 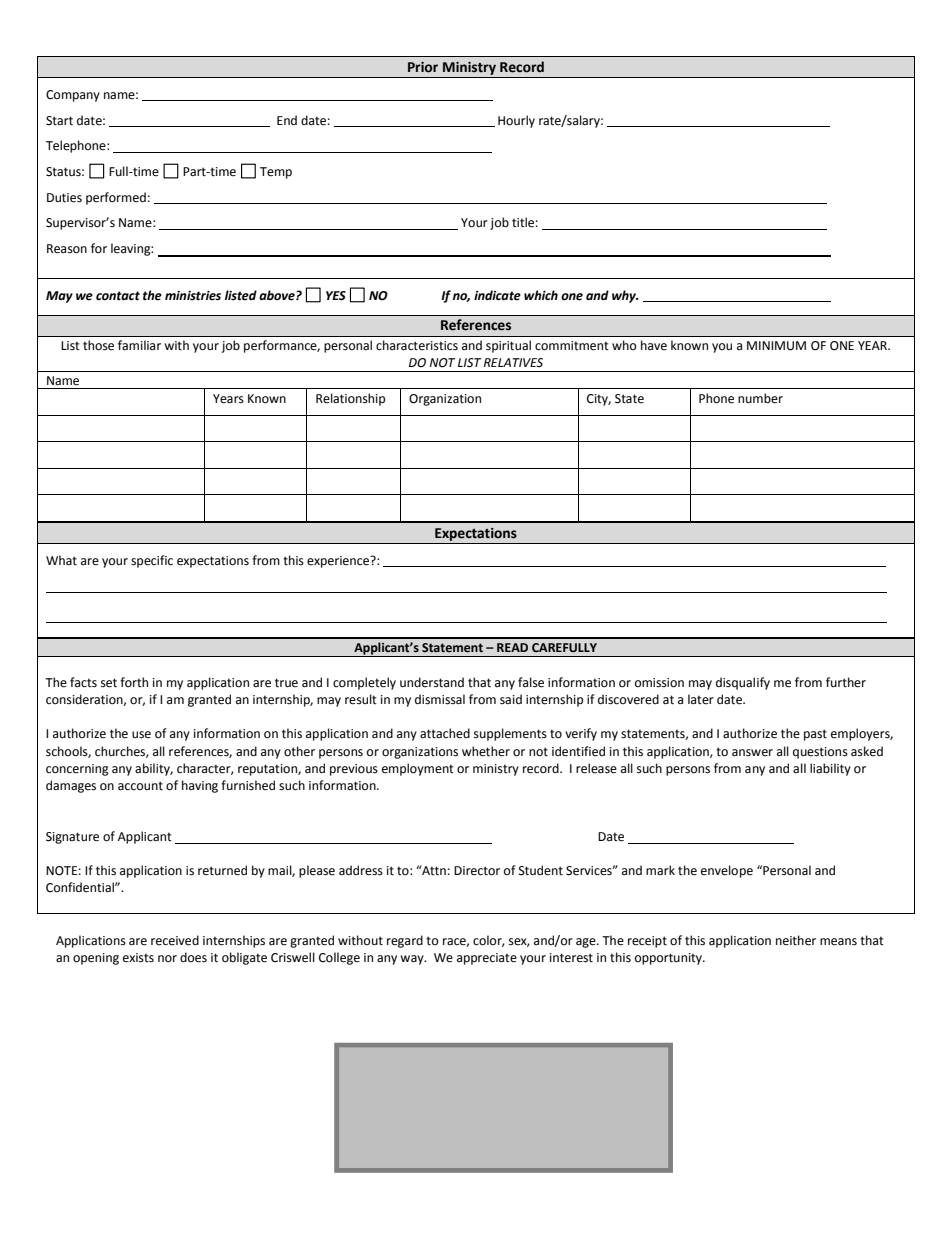 I want to click on disqualify, so click(x=743, y=683).
